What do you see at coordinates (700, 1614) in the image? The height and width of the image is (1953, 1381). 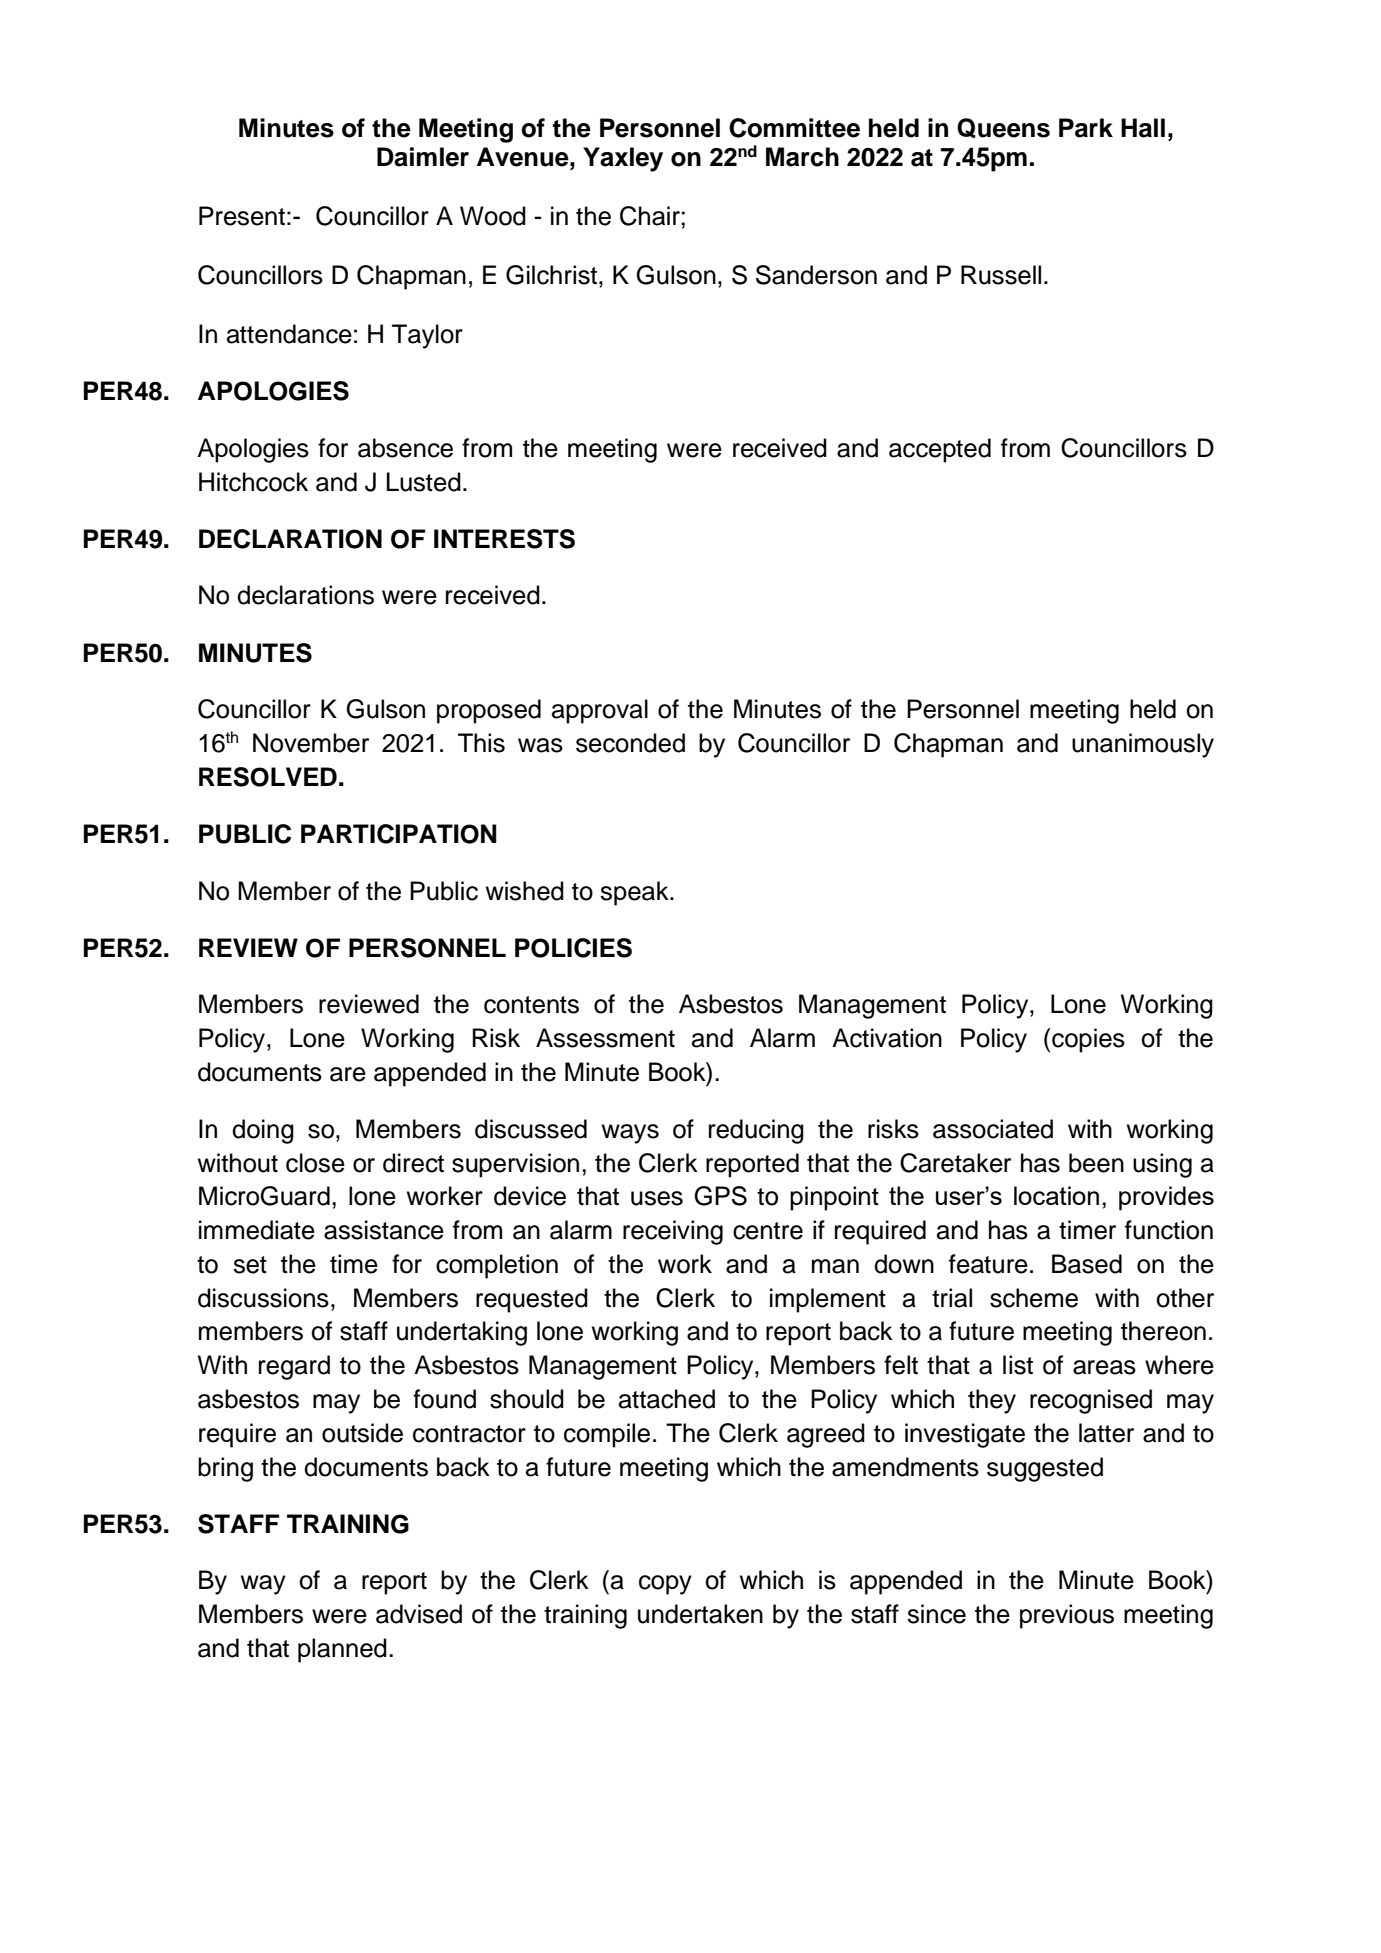 I see `undertaken` at bounding box center [700, 1614].
